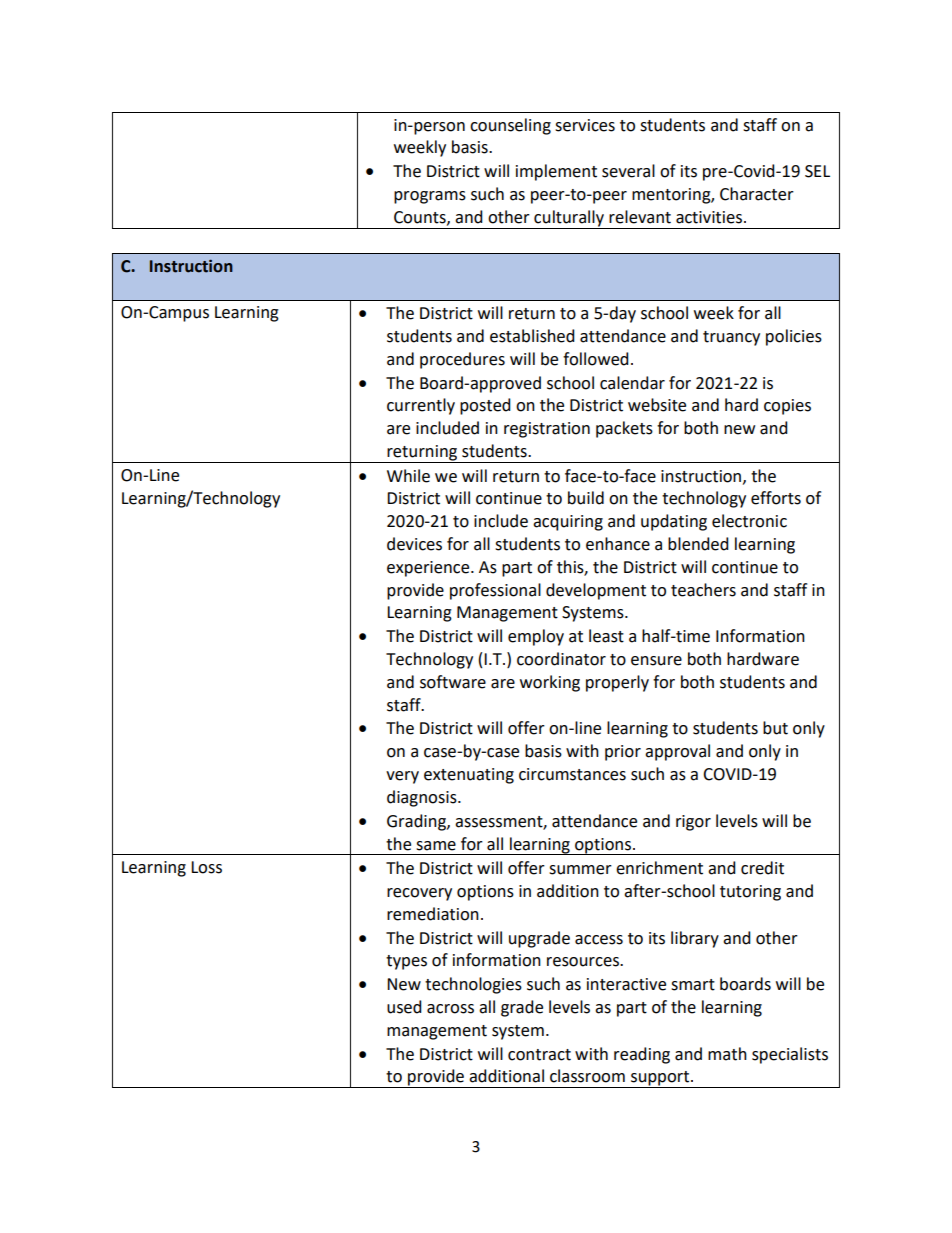 The width and height of the document is (952, 1233). What do you see at coordinates (703, 590) in the document?
I see `teachers` at bounding box center [703, 590].
